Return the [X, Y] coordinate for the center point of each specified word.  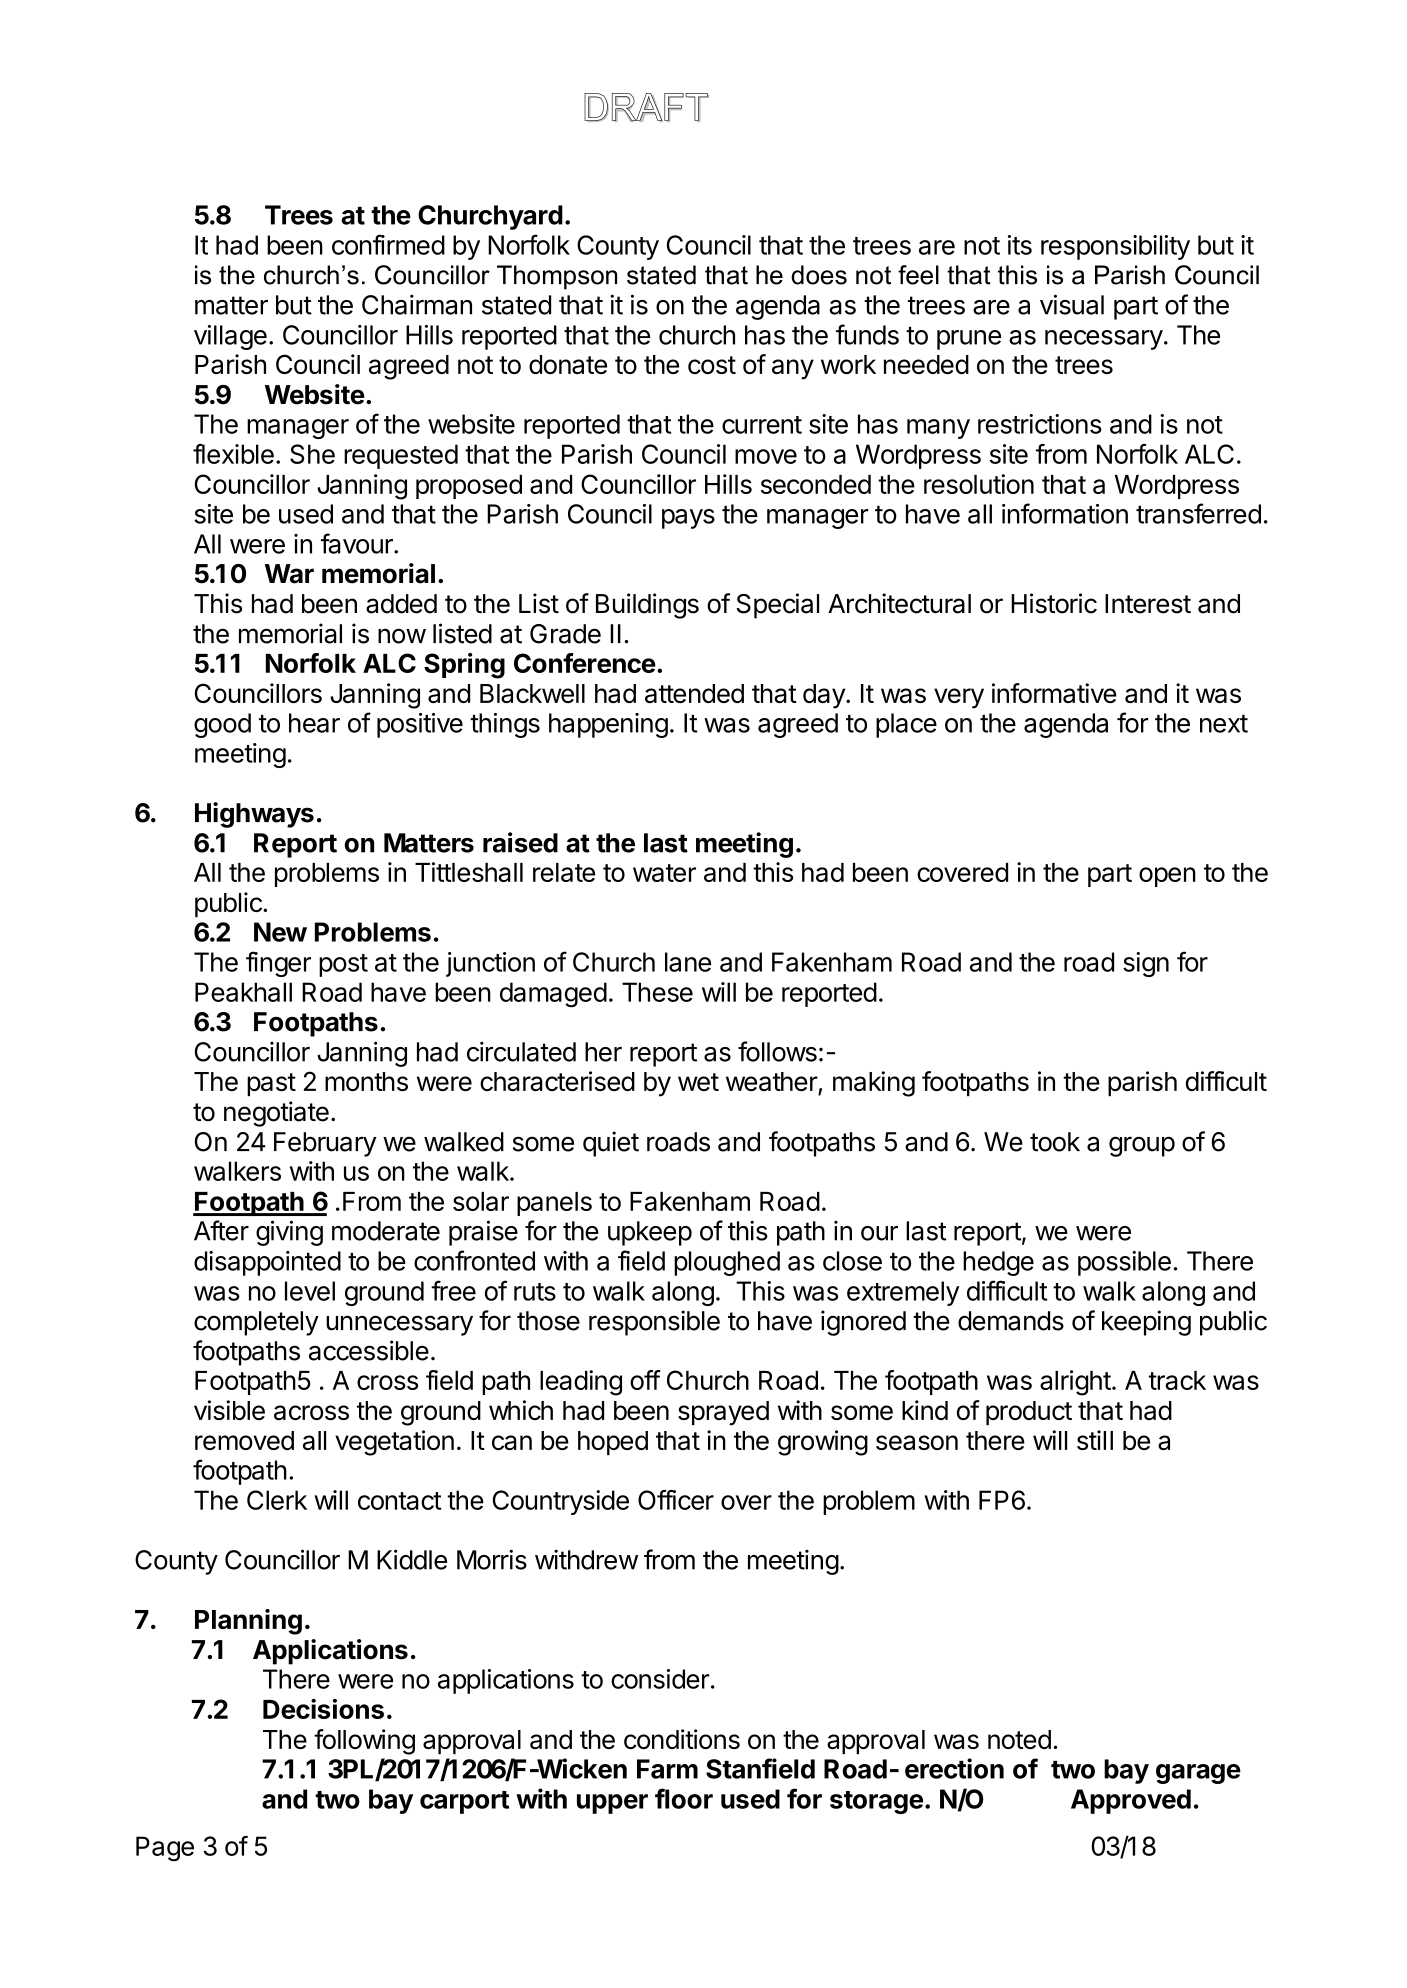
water [664, 873]
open [1167, 877]
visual [1072, 304]
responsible [654, 1323]
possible [1124, 1263]
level [310, 1291]
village [230, 337]
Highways [254, 815]
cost [712, 365]
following [364, 1742]
